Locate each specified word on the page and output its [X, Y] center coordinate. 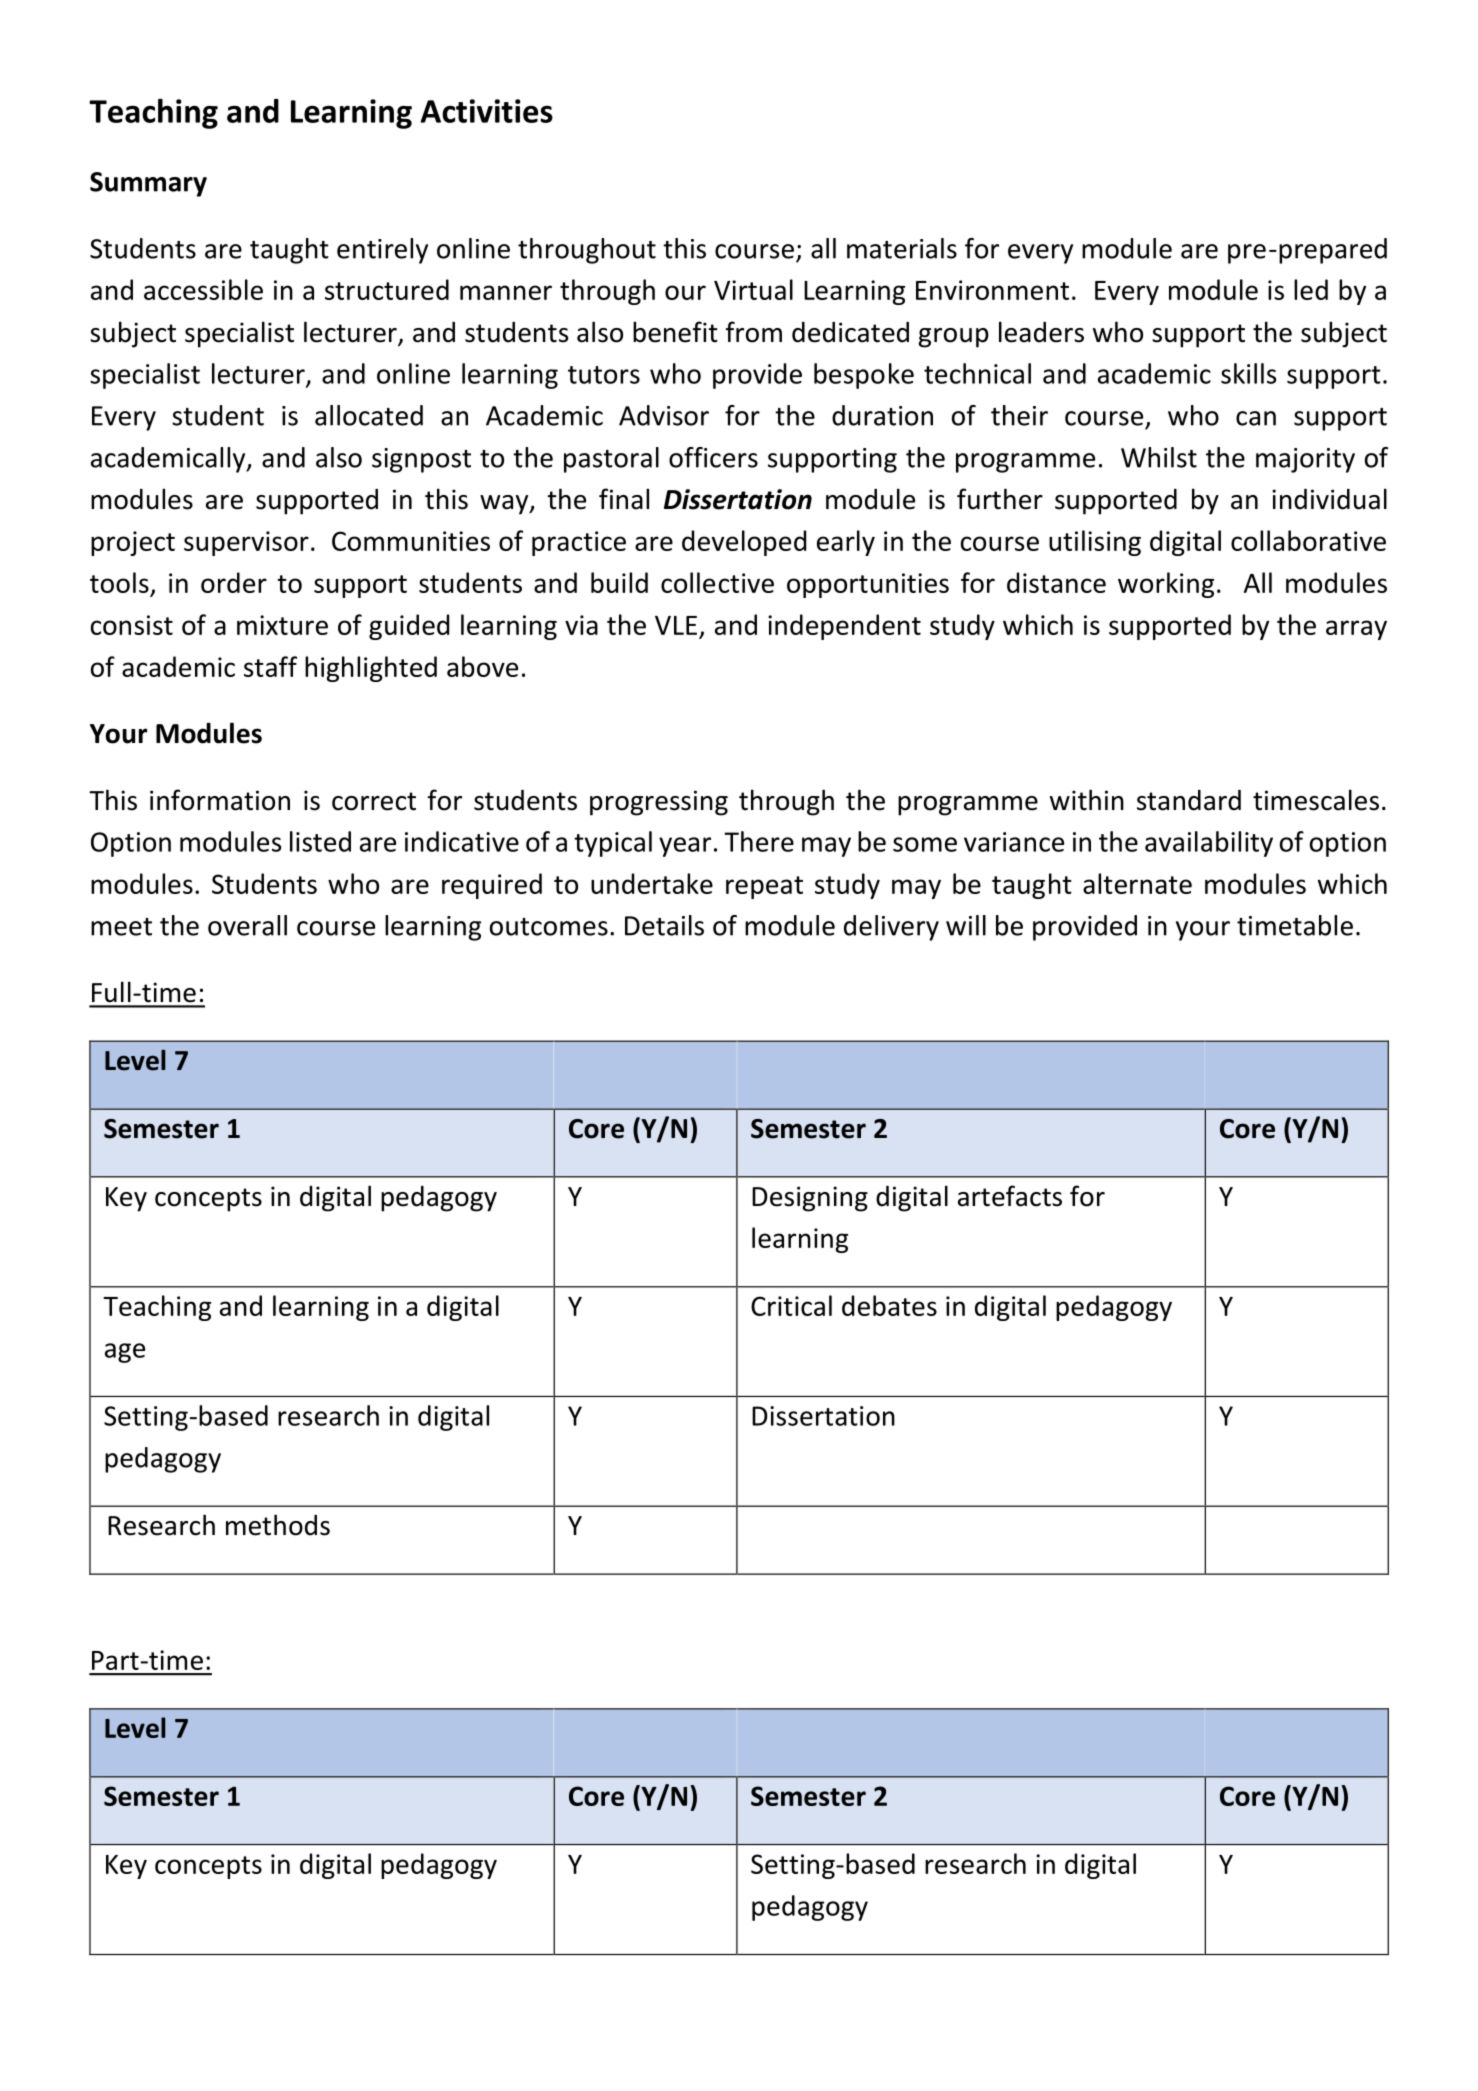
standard [1189, 800]
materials [902, 248]
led [1311, 289]
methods [278, 1525]
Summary [148, 184]
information [220, 800]
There [759, 841]
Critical [791, 1305]
